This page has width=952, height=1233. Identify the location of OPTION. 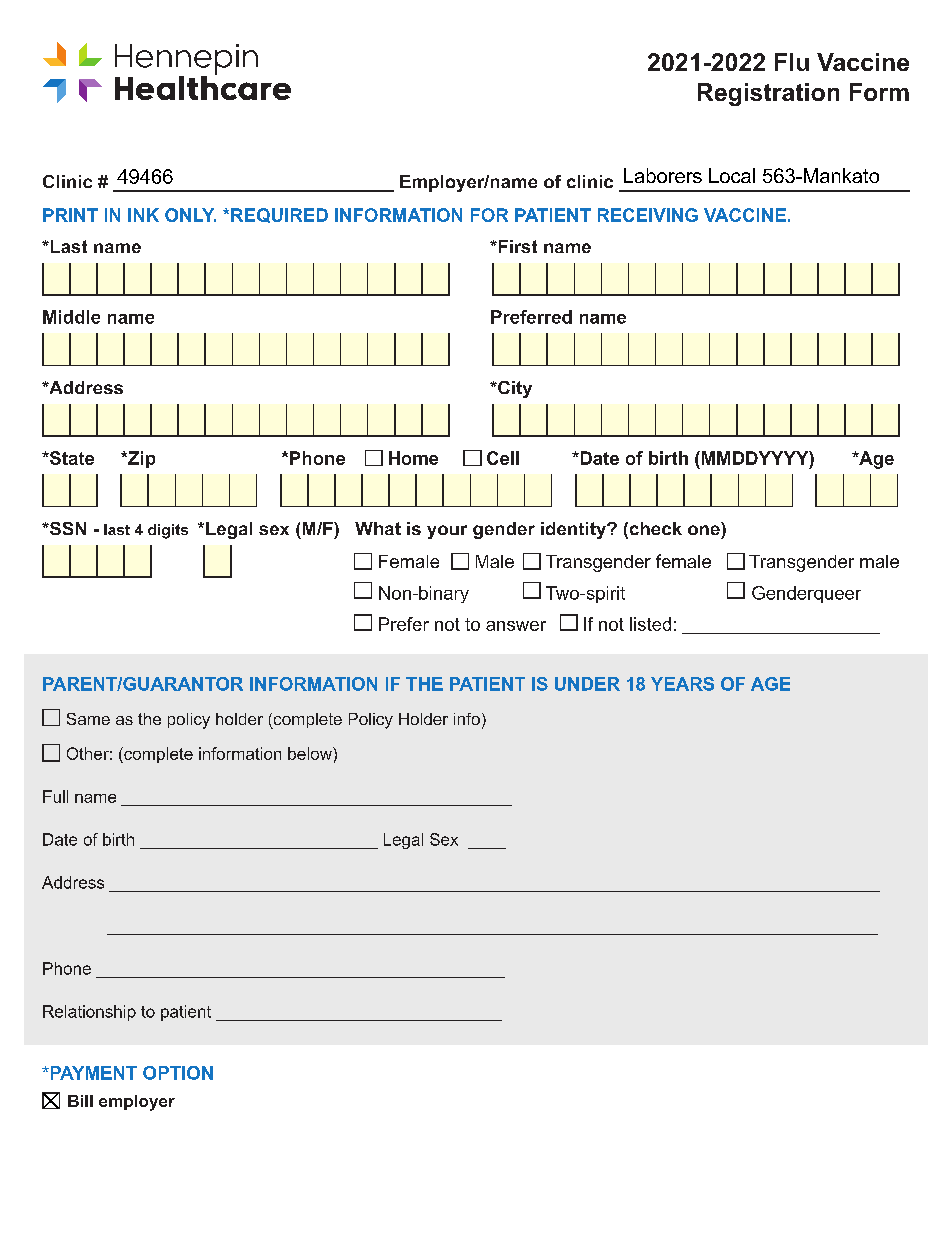
(178, 1073).
